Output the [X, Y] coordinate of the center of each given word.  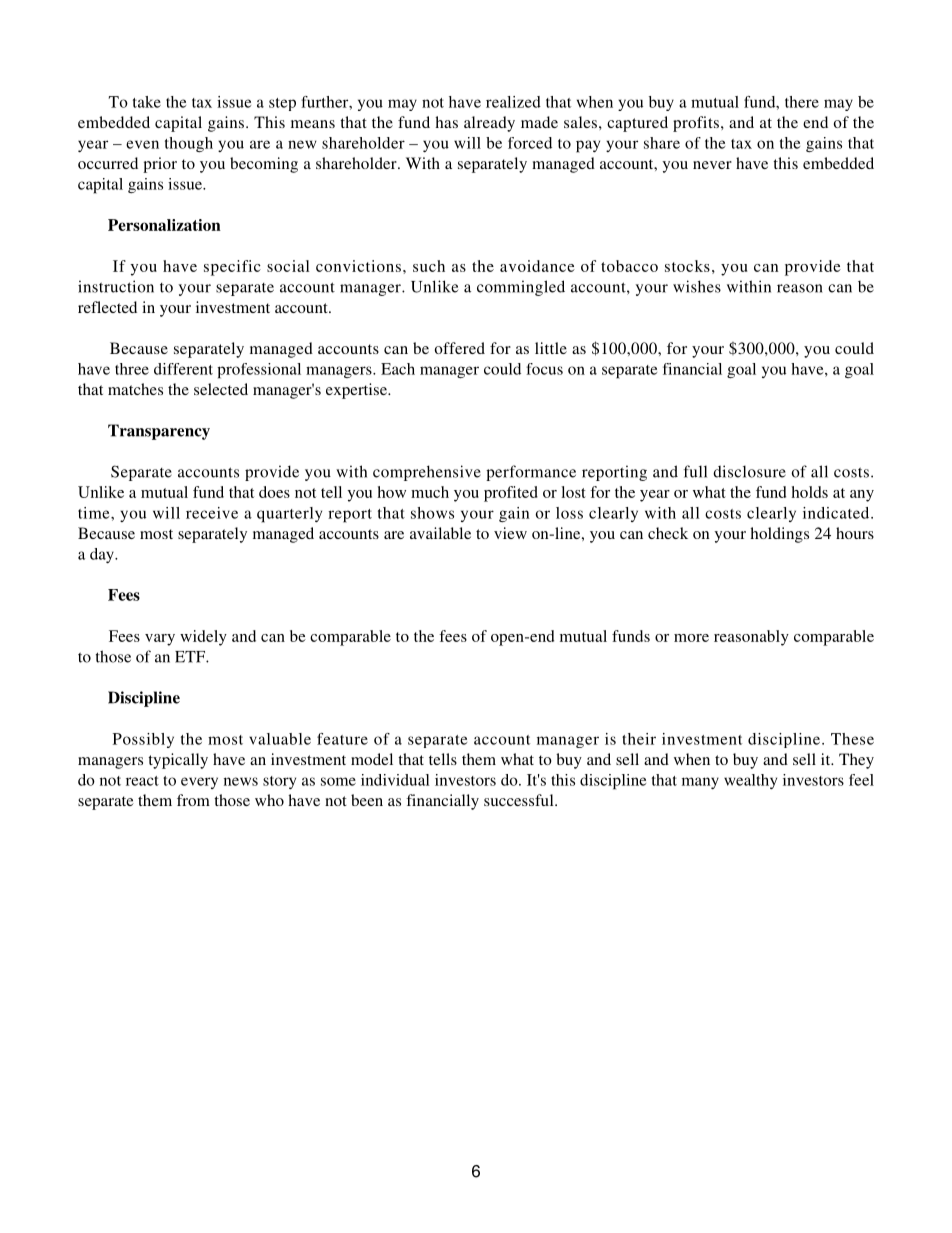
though [189, 144]
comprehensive [427, 473]
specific [232, 268]
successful [520, 800]
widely [203, 638]
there [802, 102]
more [691, 638]
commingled [521, 288]
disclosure [749, 471]
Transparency [159, 432]
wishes [697, 286]
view [510, 533]
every [199, 783]
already [489, 124]
